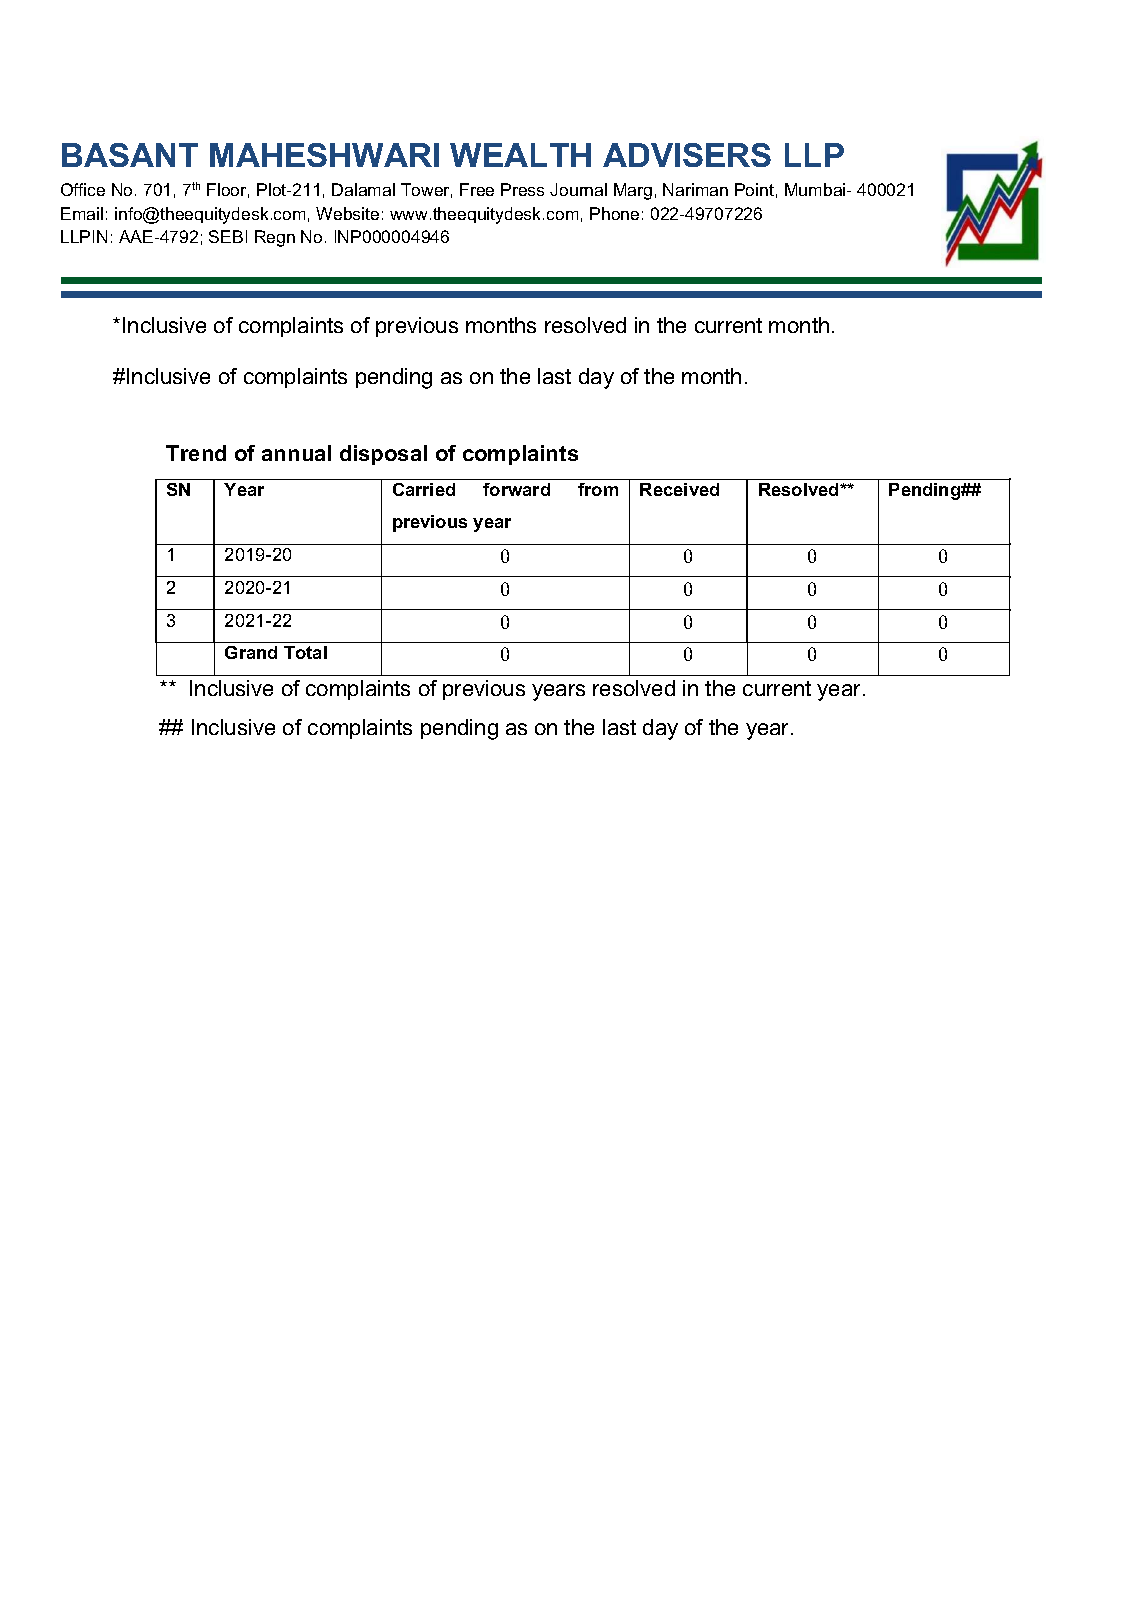  I want to click on Total, so click(305, 652).
